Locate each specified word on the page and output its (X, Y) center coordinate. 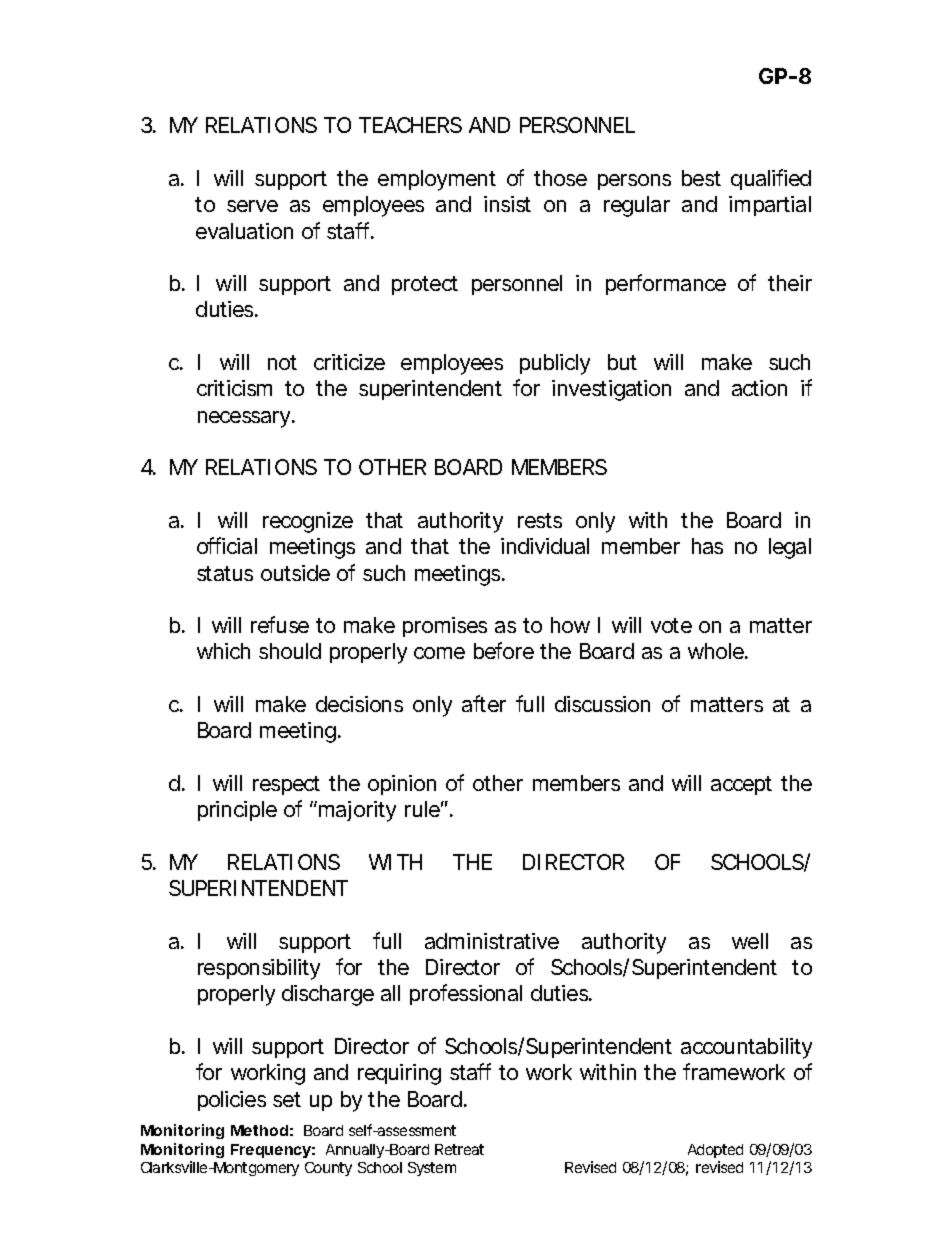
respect (286, 785)
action (759, 388)
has (707, 546)
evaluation (244, 231)
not (282, 362)
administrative (492, 941)
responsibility (259, 969)
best (701, 178)
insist (507, 204)
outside (295, 573)
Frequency (271, 1151)
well (750, 941)
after (484, 703)
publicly (555, 364)
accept (741, 785)
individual (545, 546)
